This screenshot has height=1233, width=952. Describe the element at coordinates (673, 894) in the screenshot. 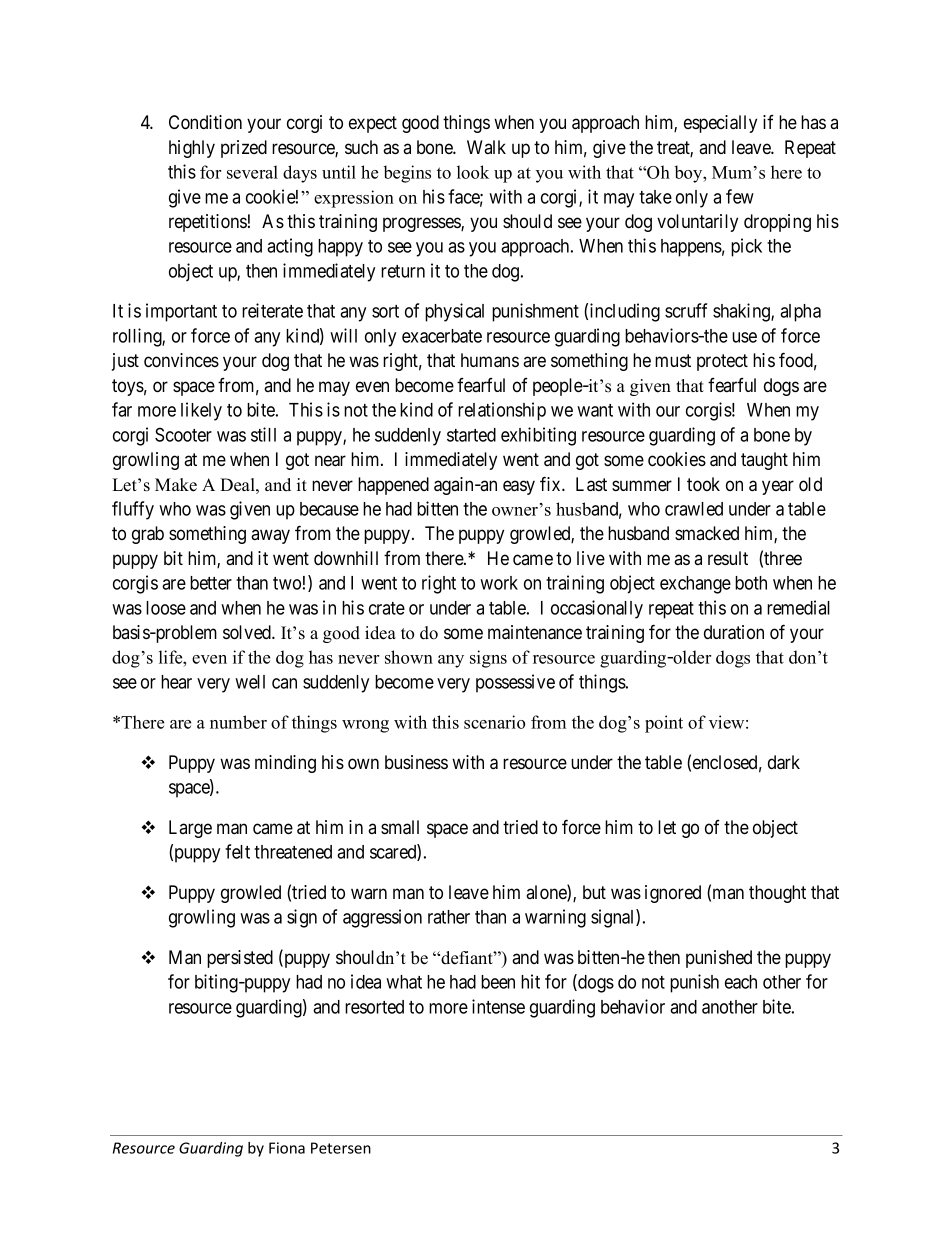

I see `ignored` at that location.
